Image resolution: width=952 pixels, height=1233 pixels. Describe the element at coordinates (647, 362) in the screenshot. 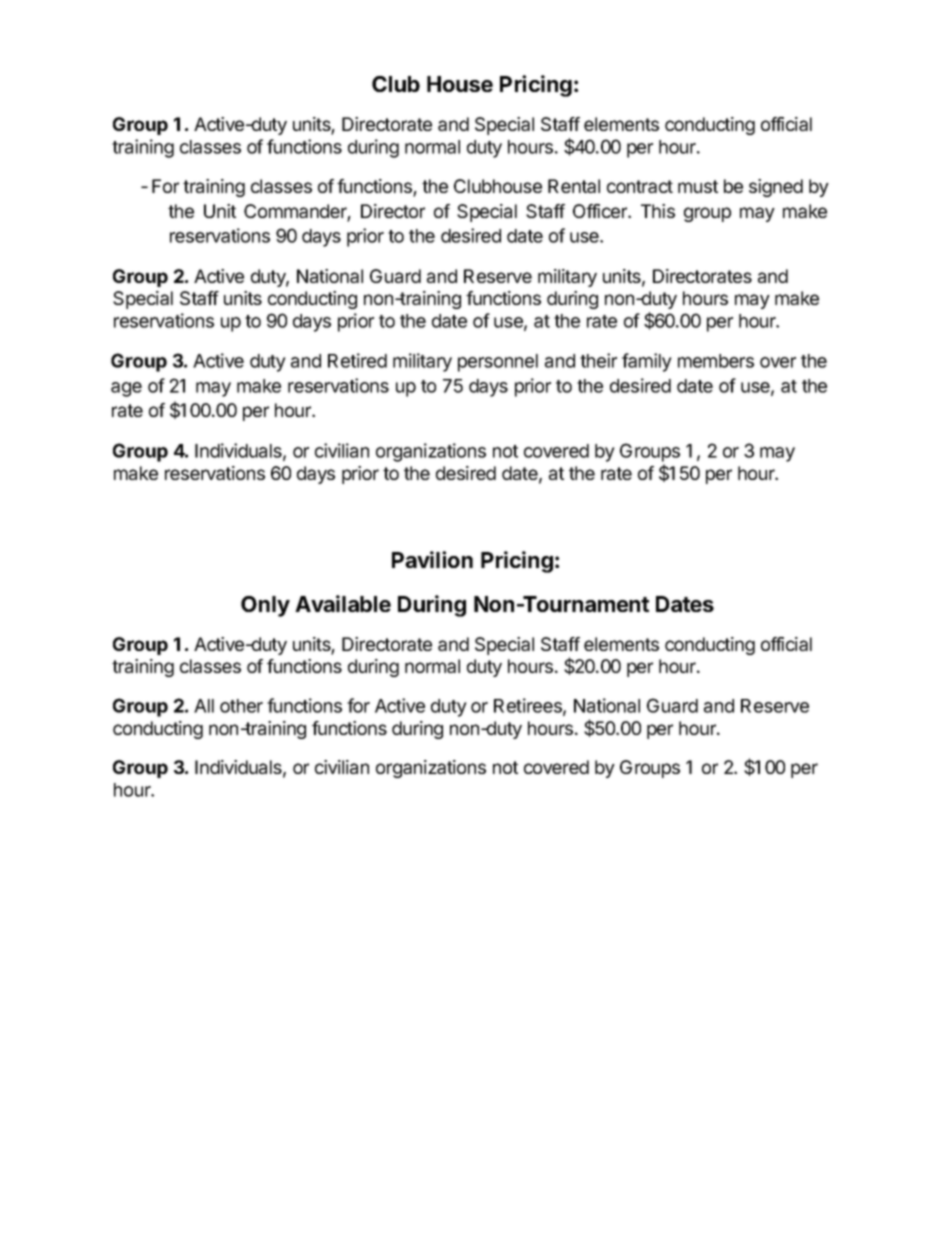

I see `family` at that location.
